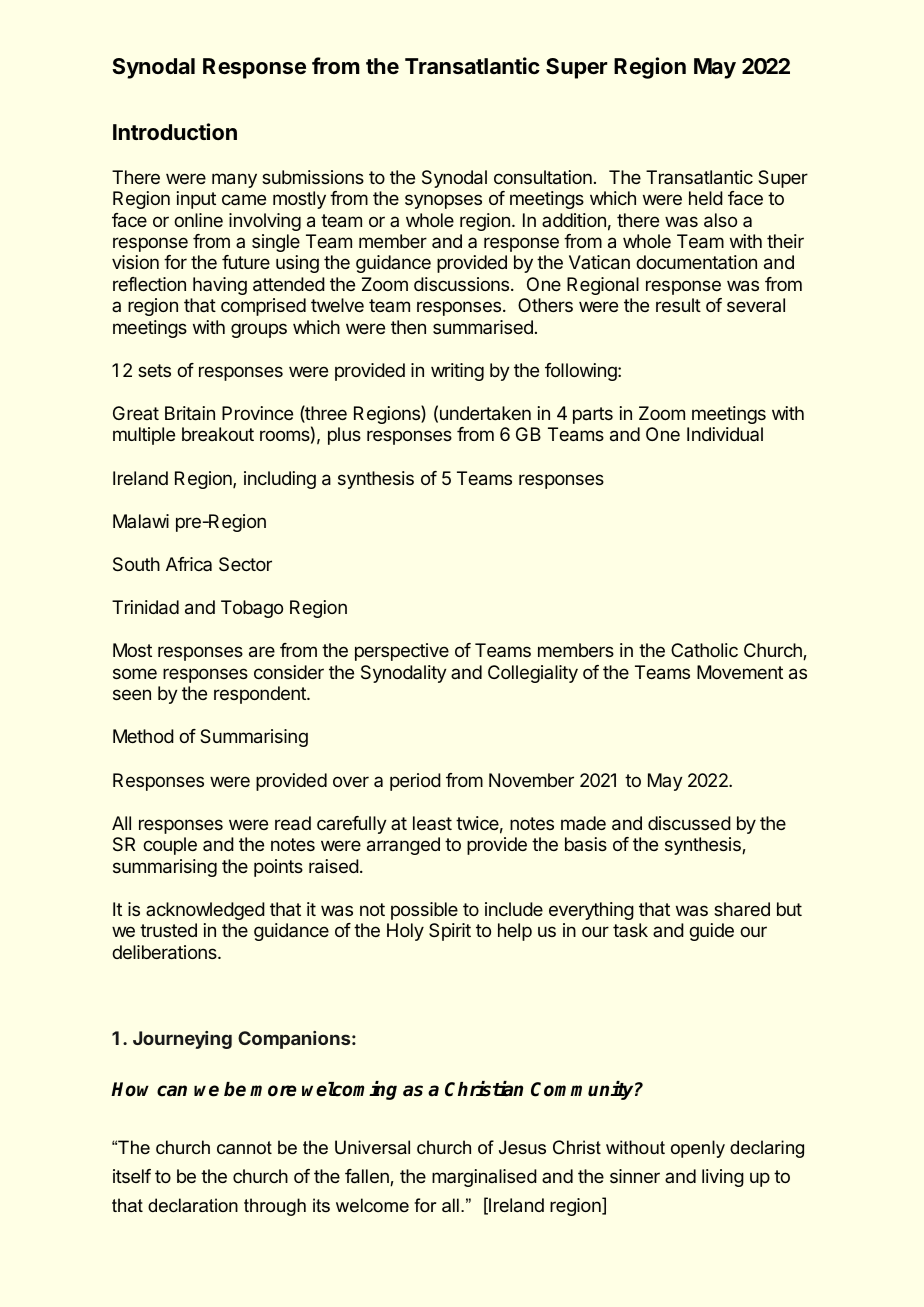 Image resolution: width=924 pixels, height=1307 pixels. Describe the element at coordinates (261, 695) in the page. I see `respondent` at that location.
